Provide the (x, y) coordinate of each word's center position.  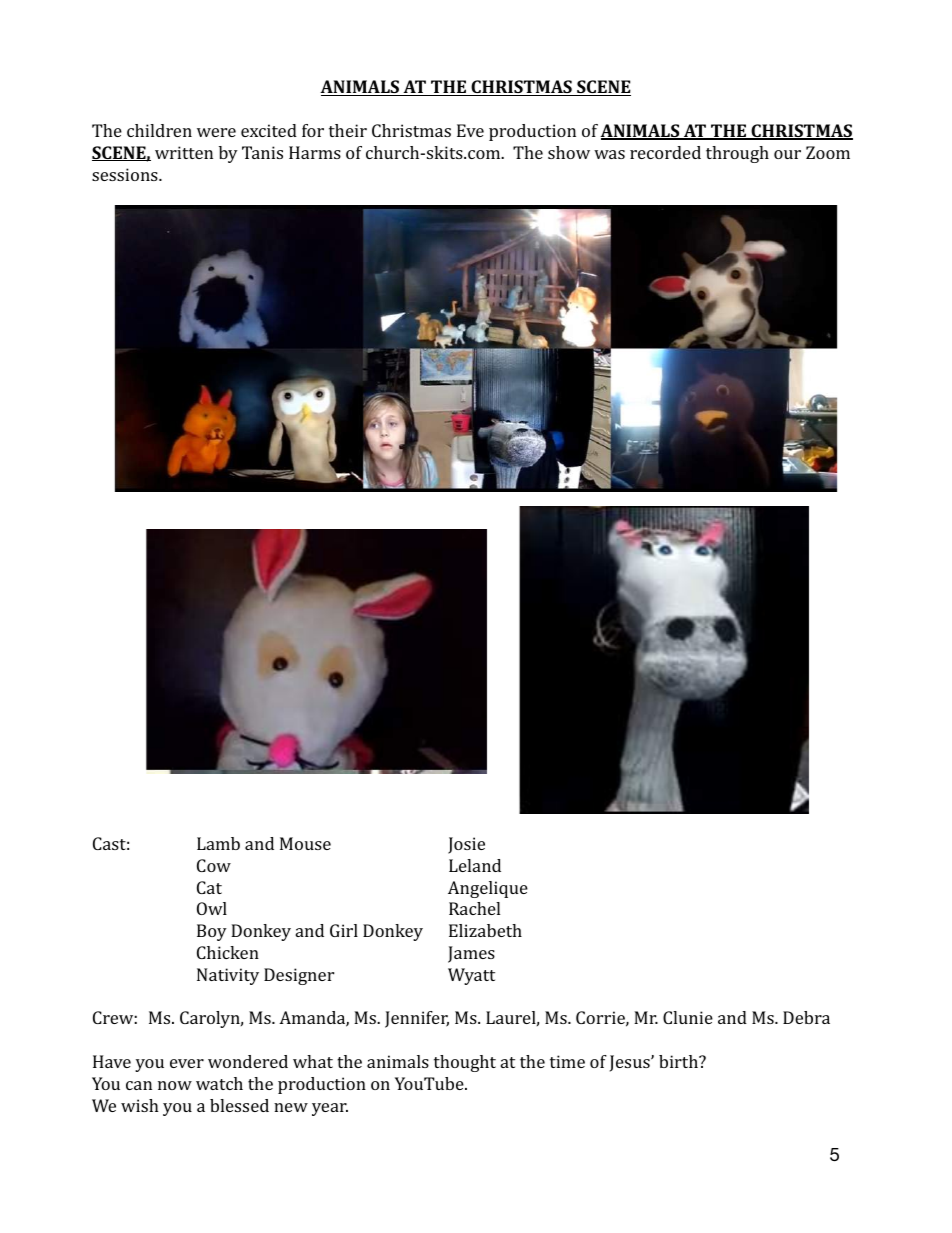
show (569, 152)
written (184, 152)
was (609, 154)
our (787, 154)
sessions (126, 174)
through (737, 154)
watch (219, 1083)
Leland (475, 865)
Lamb (218, 843)
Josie (466, 845)
